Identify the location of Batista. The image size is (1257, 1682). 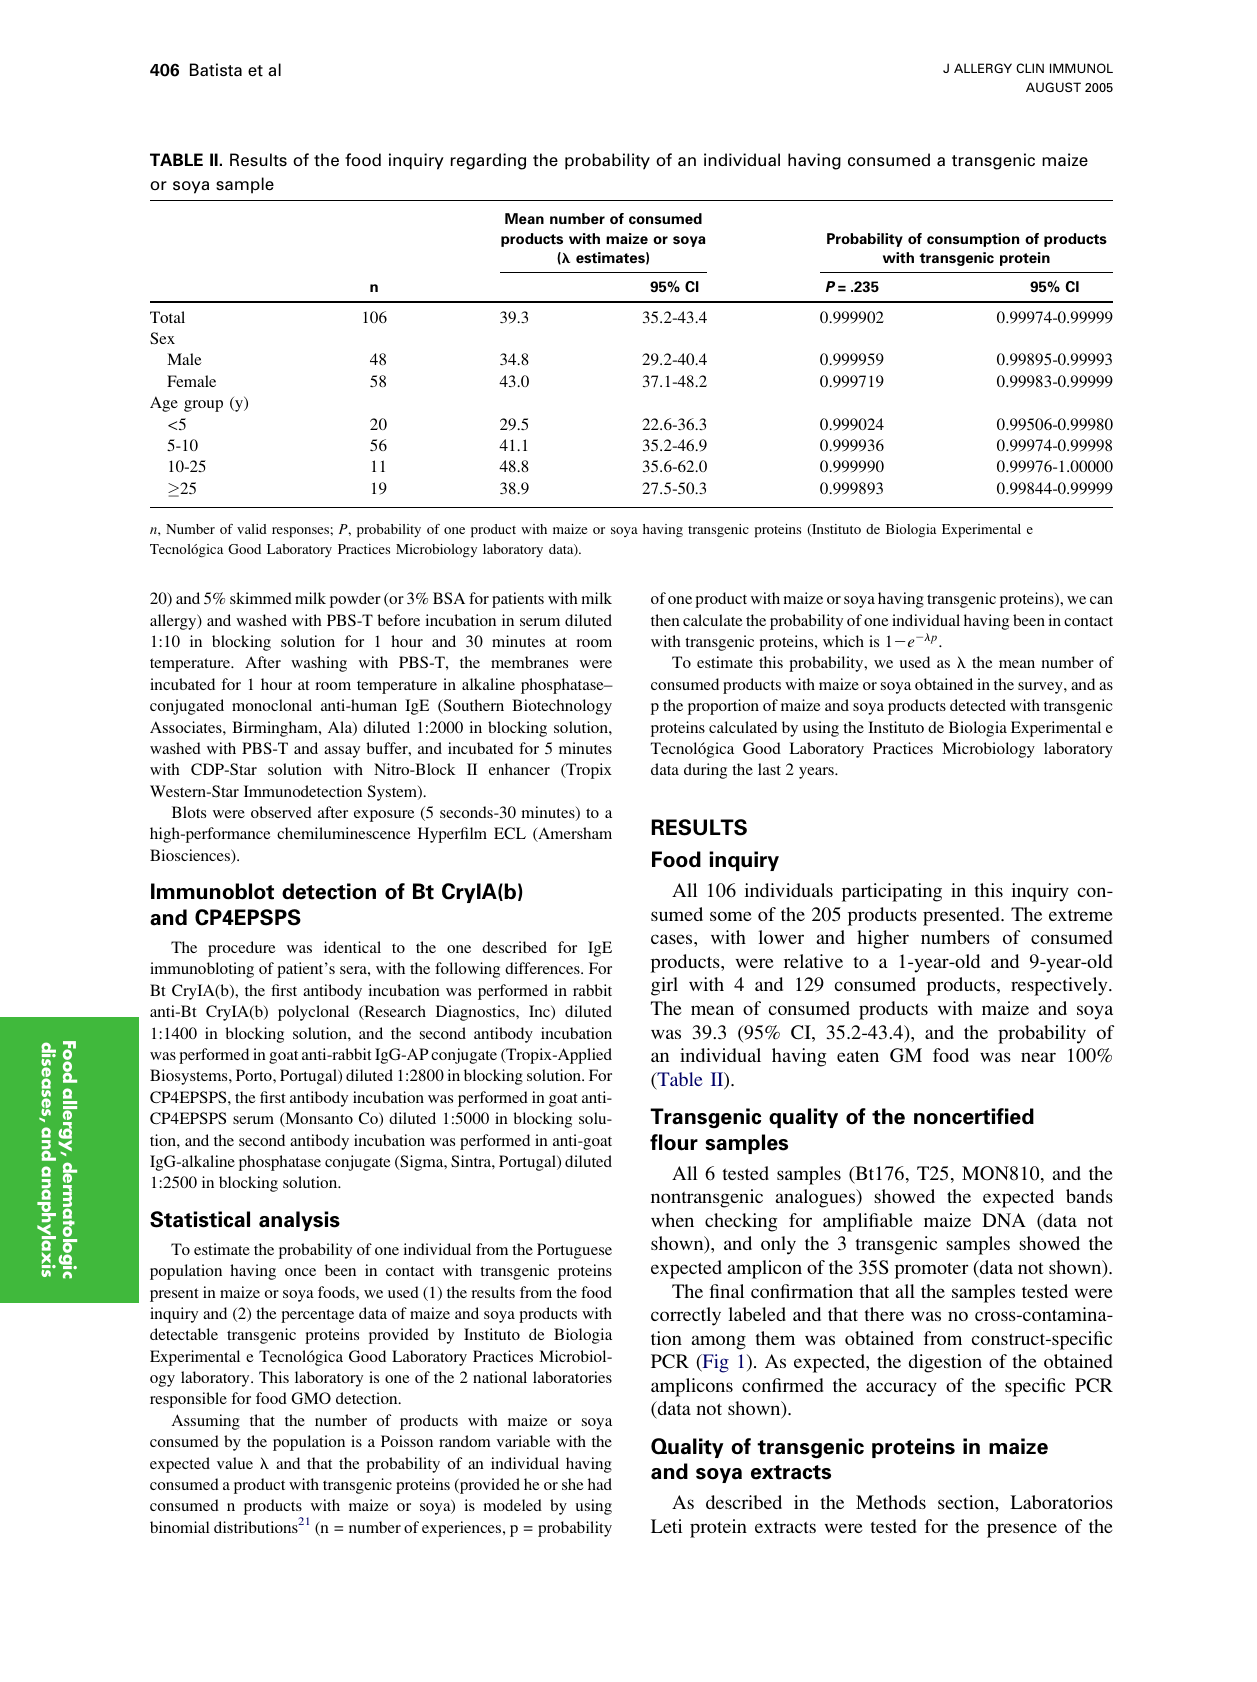
(216, 70).
